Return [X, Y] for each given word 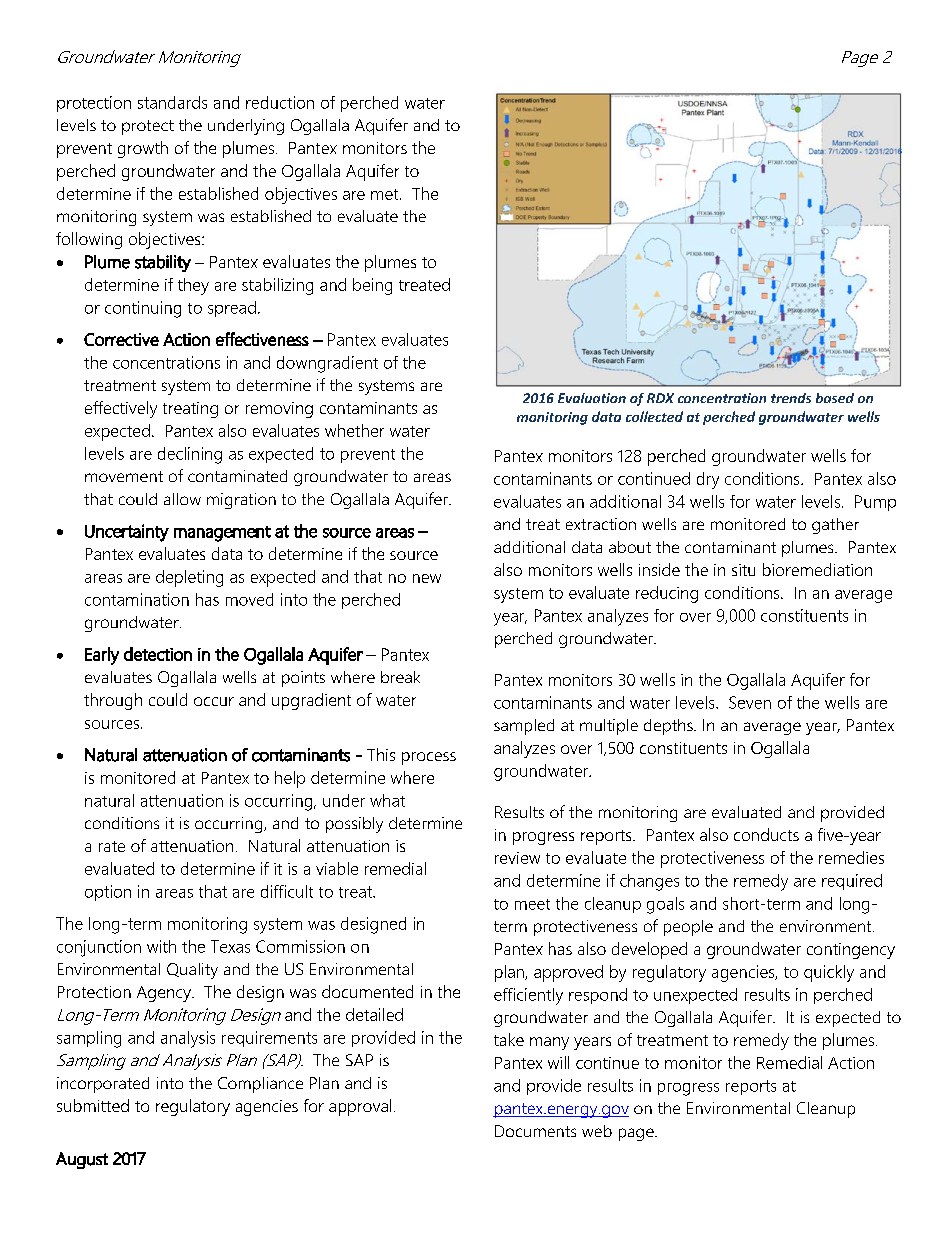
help [290, 779]
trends [791, 398]
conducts [766, 834]
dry [708, 480]
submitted [93, 1105]
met [386, 194]
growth [143, 149]
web [597, 1131]
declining [190, 455]
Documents [535, 1131]
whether [354, 430]
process [429, 758]
